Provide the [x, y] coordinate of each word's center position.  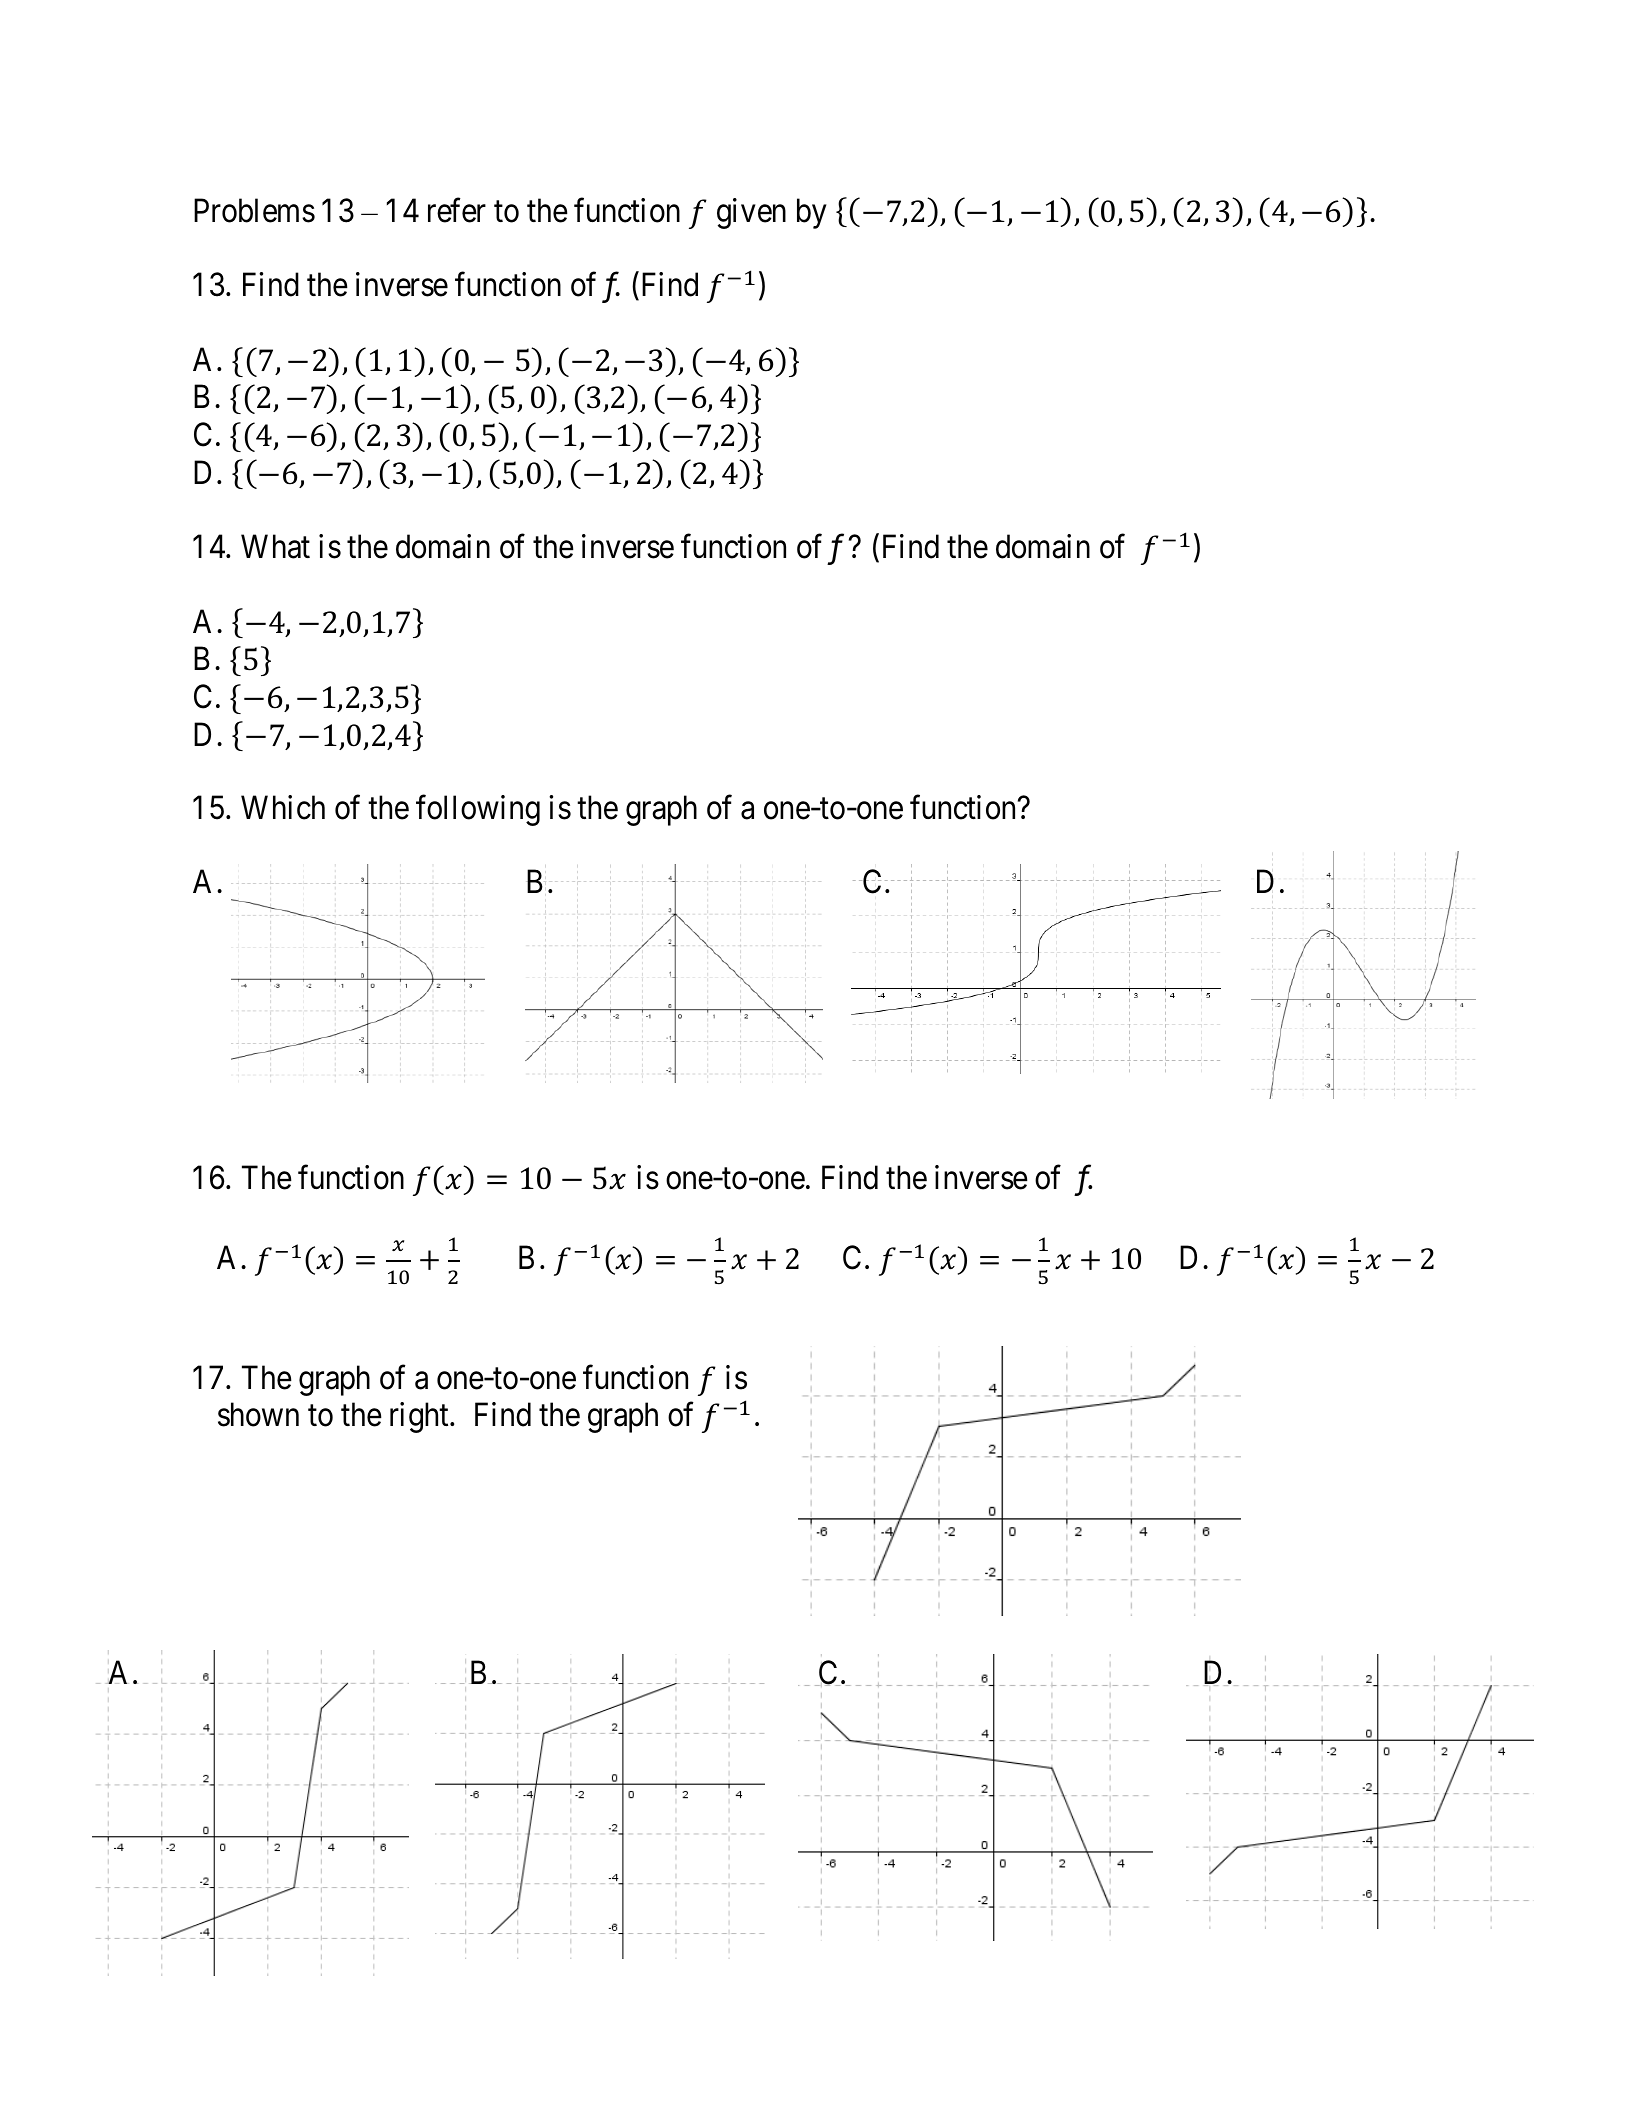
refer [457, 210]
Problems [254, 210]
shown [258, 1415]
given [751, 213]
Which [283, 807]
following [478, 810]
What [275, 547]
